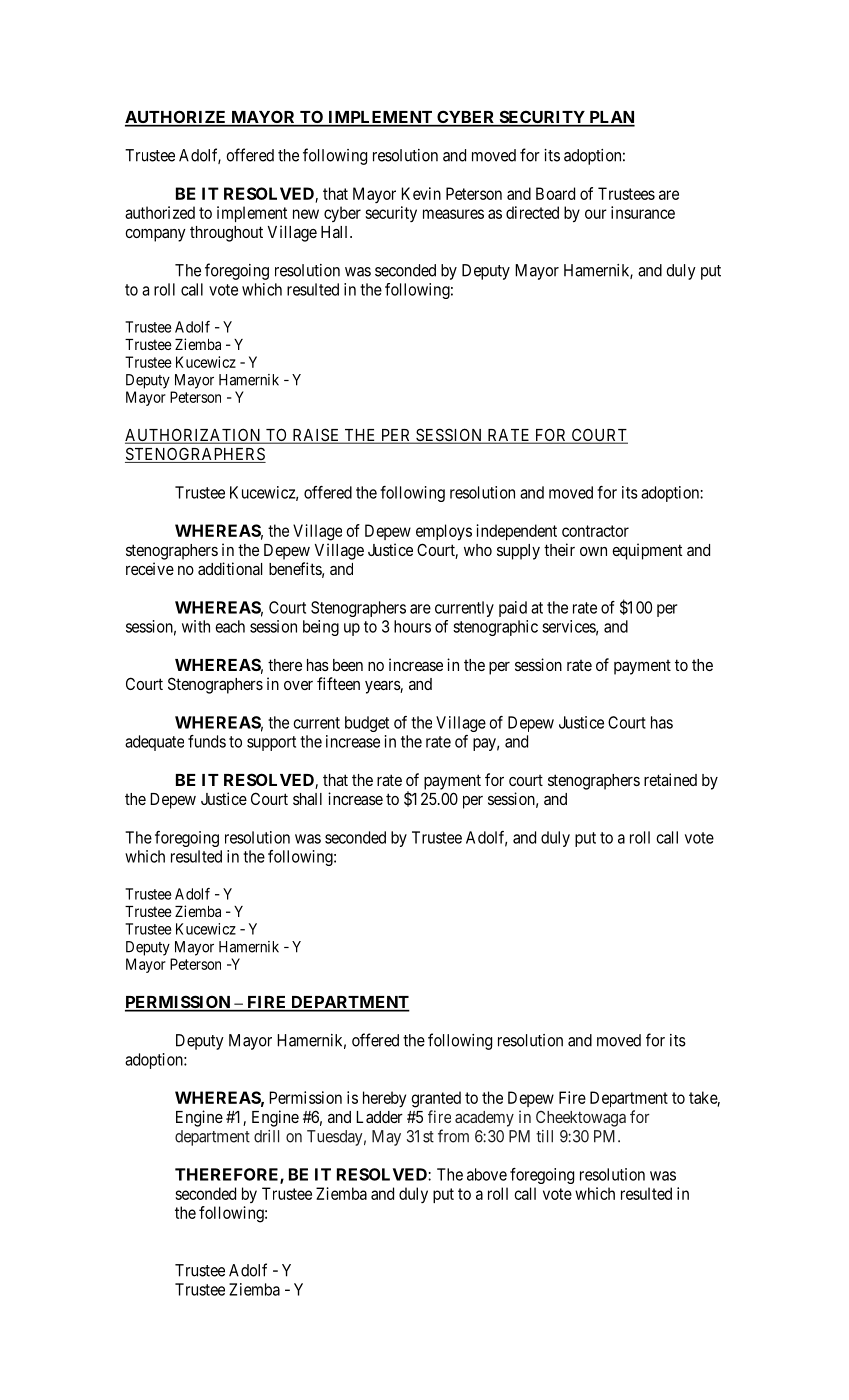 The height and width of the screenshot is (1400, 849). Describe the element at coordinates (367, 724) in the screenshot. I see `budget` at that location.
